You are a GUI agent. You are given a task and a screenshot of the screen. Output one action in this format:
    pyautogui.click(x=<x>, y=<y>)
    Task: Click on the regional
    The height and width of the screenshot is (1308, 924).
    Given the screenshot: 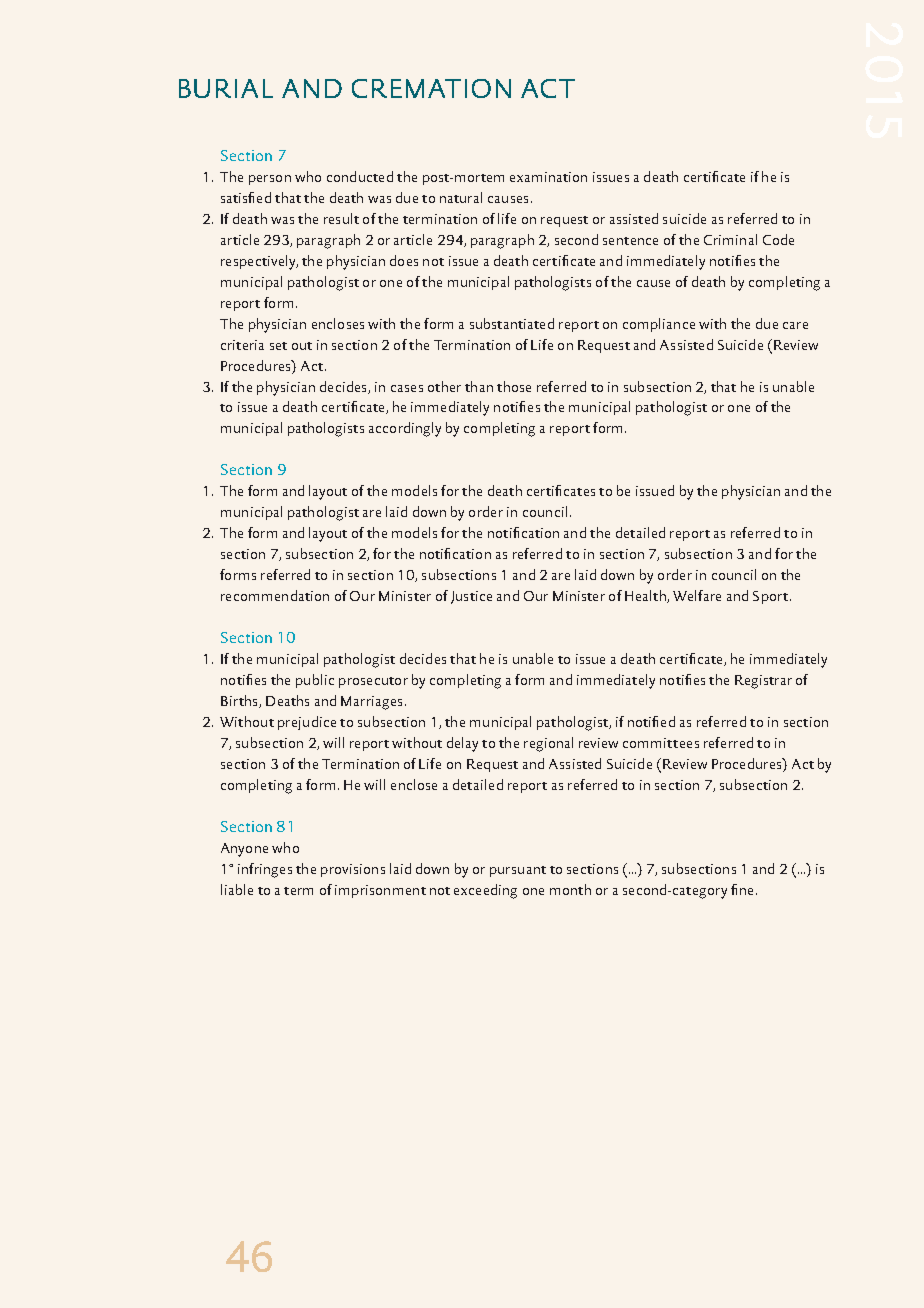 What is the action you would take?
    pyautogui.click(x=548, y=744)
